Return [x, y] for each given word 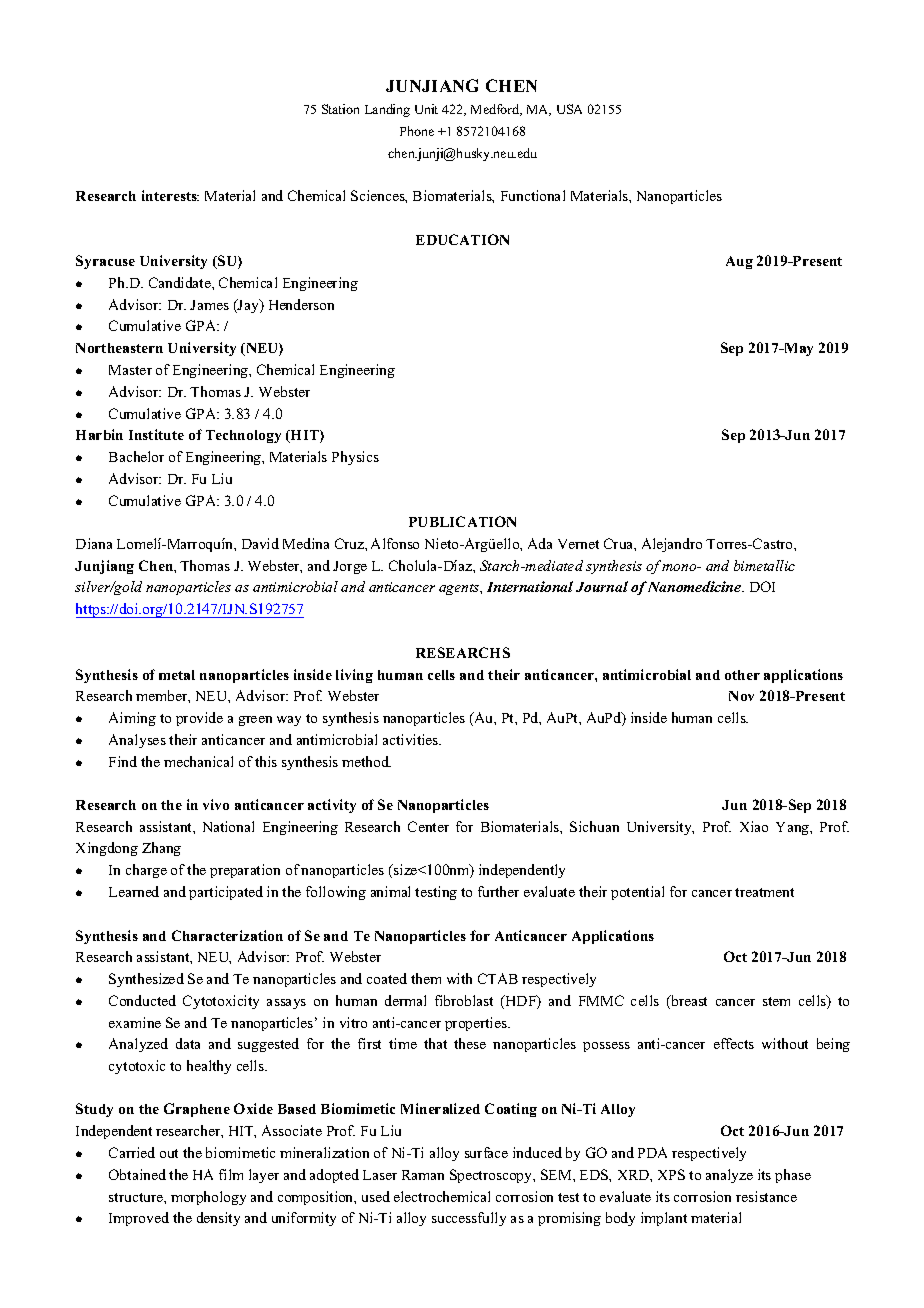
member [163, 696]
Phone [417, 131]
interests [170, 195]
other [742, 675]
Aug [739, 262]
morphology [208, 1198]
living [354, 676]
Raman [423, 1175]
